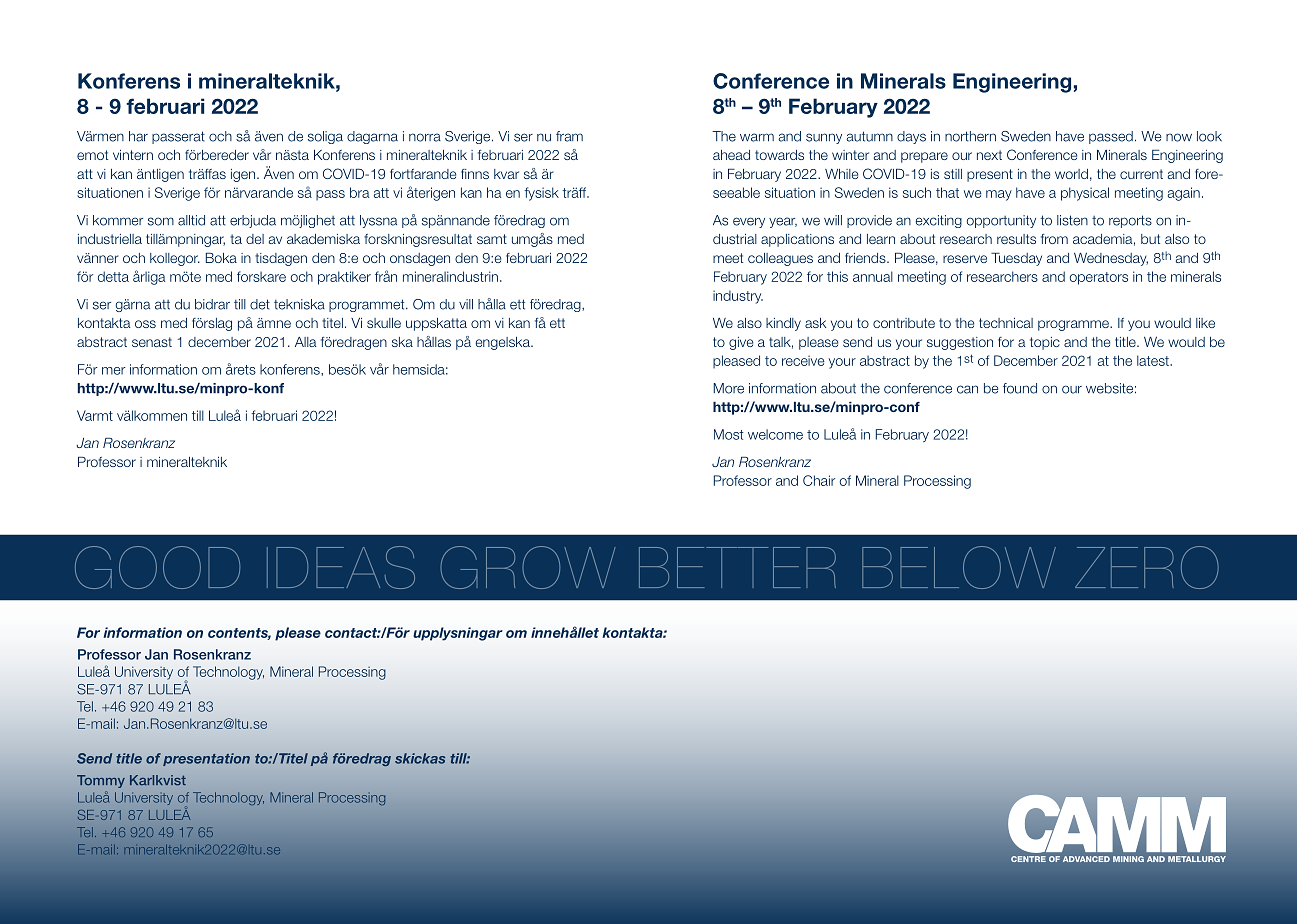 The image size is (1297, 924). What do you see at coordinates (101, 781) in the image?
I see `Tommy` at bounding box center [101, 781].
